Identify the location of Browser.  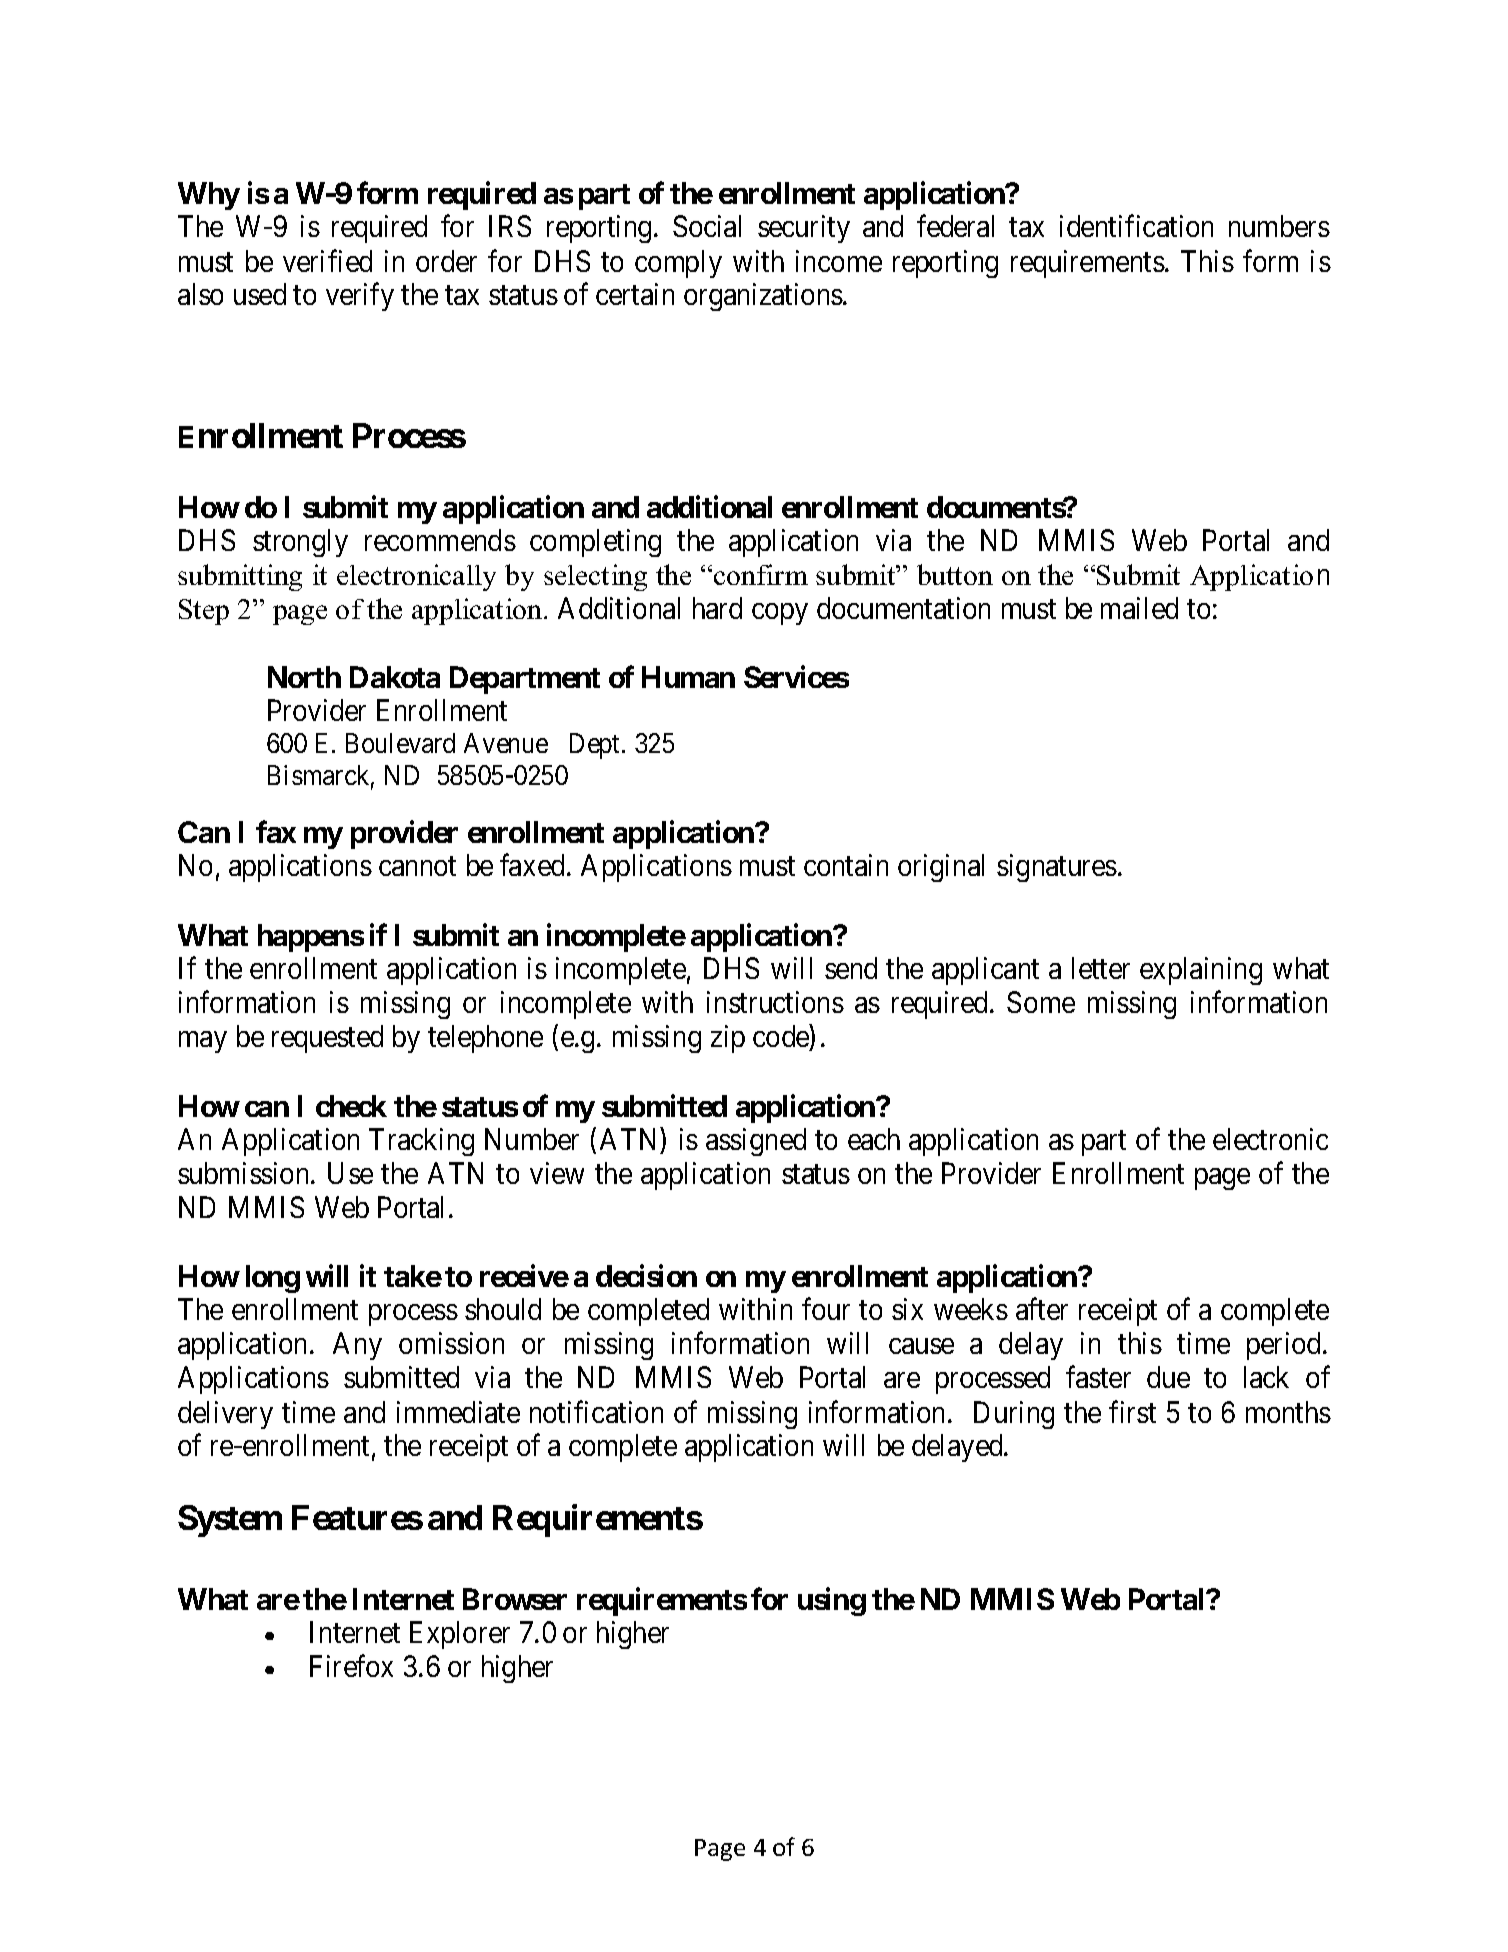
(515, 1599).
